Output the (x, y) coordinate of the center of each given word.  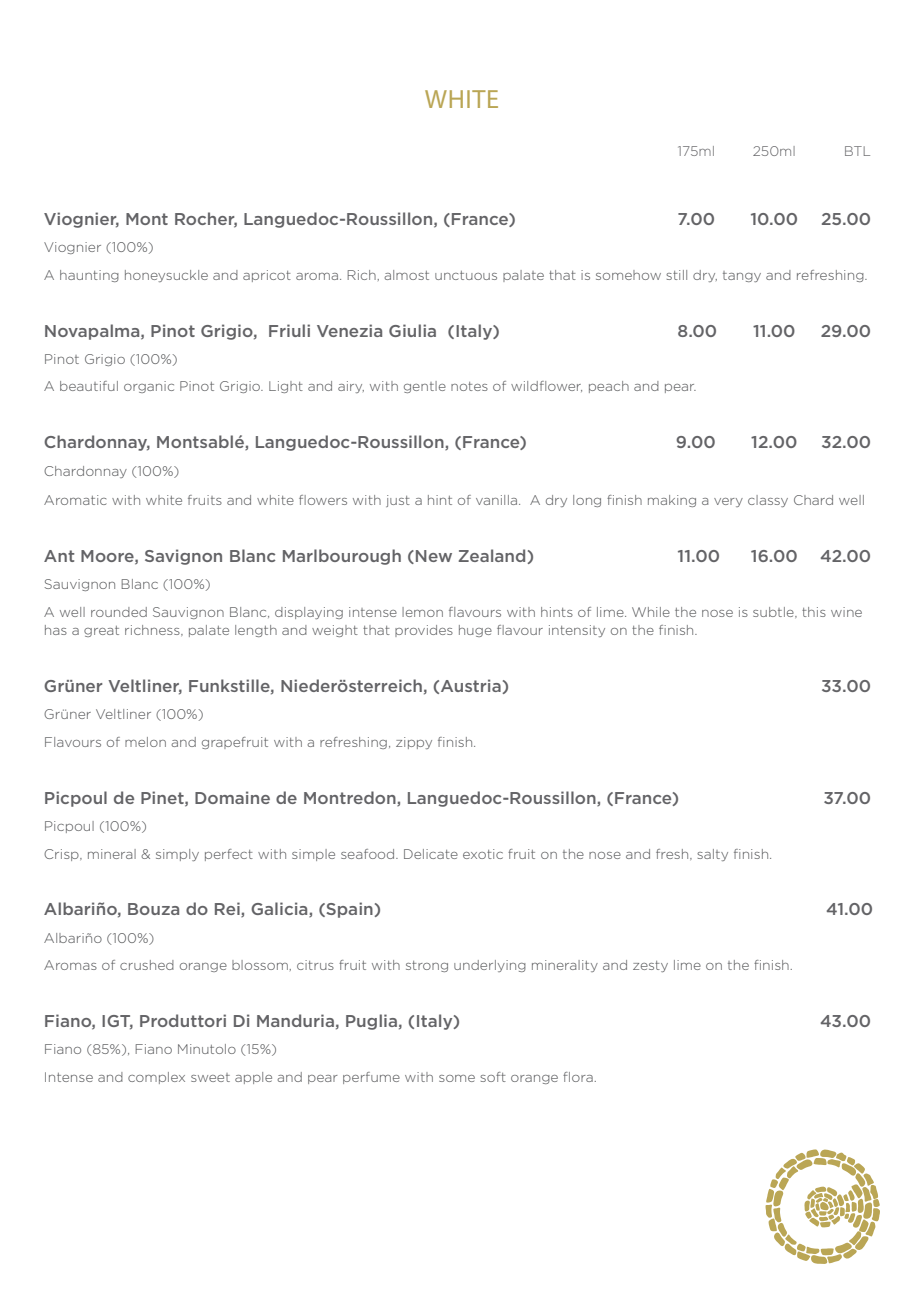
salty (712, 855)
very (728, 502)
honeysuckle (166, 276)
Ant (59, 556)
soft (493, 1077)
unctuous (466, 275)
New (434, 556)
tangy (742, 276)
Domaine (232, 797)
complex (156, 1078)
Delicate (431, 854)
